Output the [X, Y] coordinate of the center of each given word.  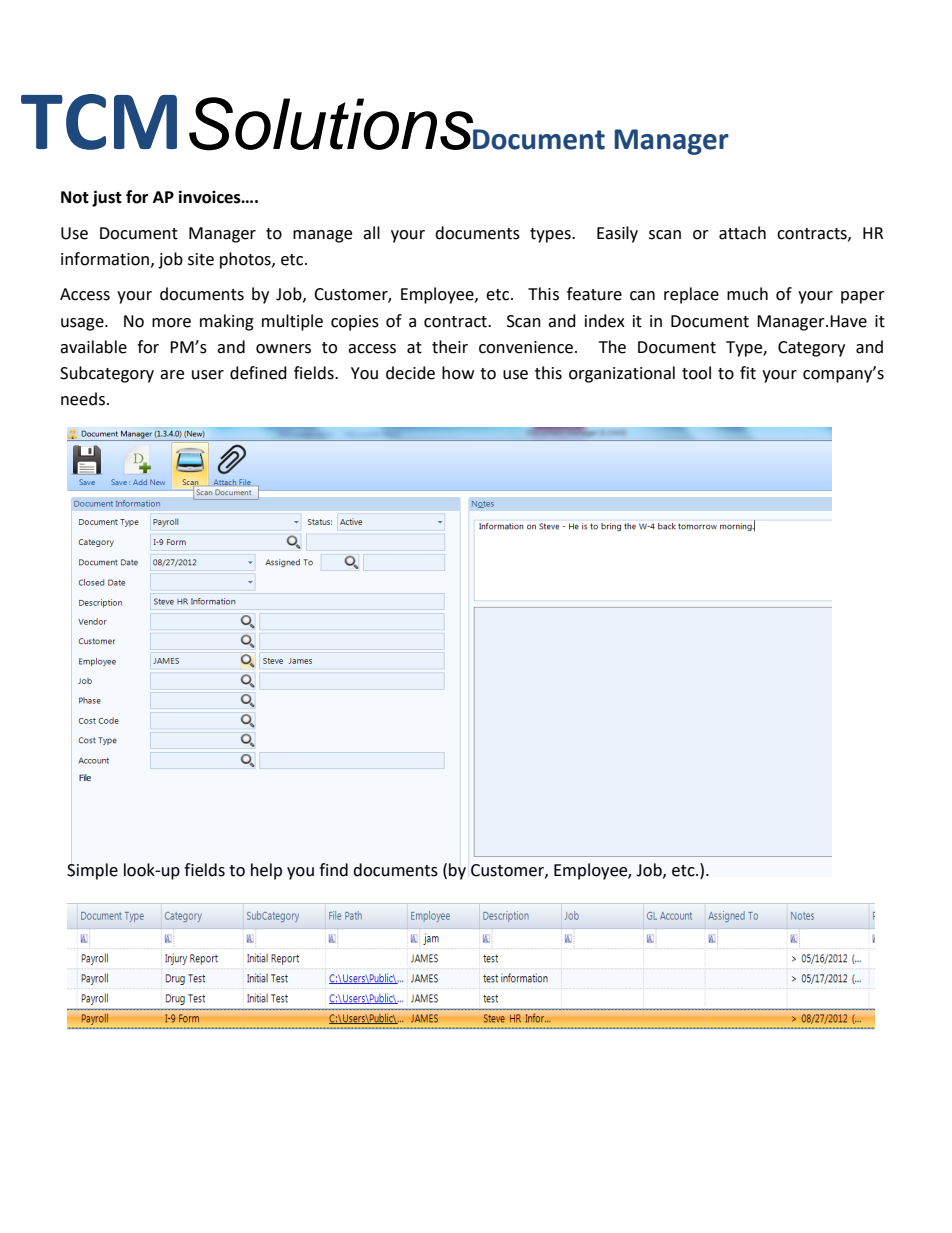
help [266, 871]
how [458, 373]
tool [696, 373]
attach [742, 233]
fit [748, 373]
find [333, 870]
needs [84, 399]
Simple [92, 871]
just [107, 198]
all [371, 233]
